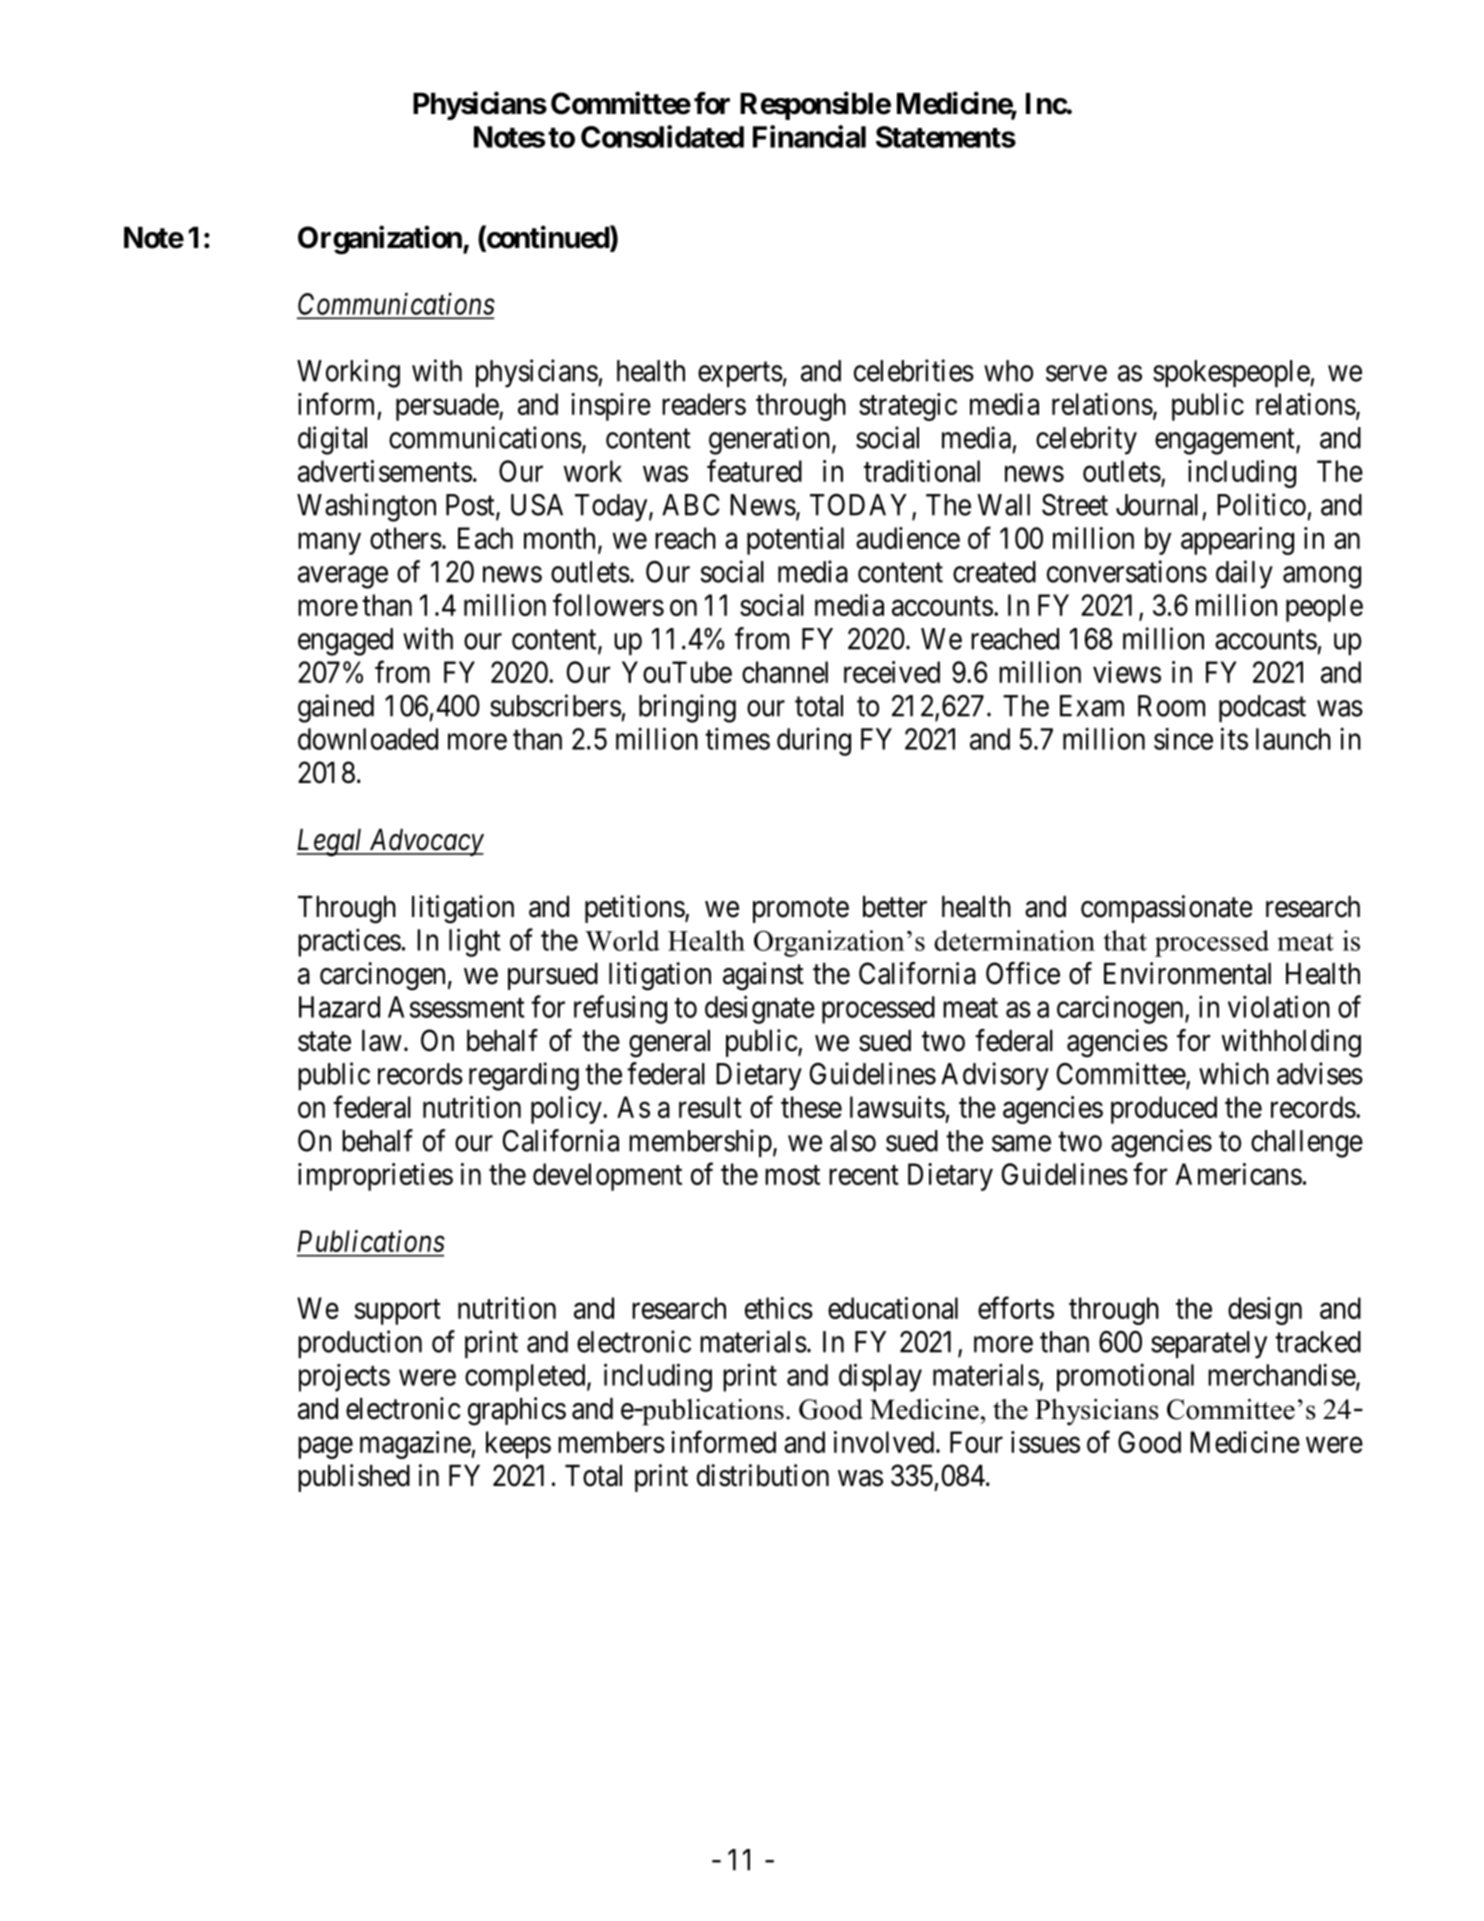 The height and width of the screenshot is (1921, 1484). I want to click on since, so click(1183, 739).
